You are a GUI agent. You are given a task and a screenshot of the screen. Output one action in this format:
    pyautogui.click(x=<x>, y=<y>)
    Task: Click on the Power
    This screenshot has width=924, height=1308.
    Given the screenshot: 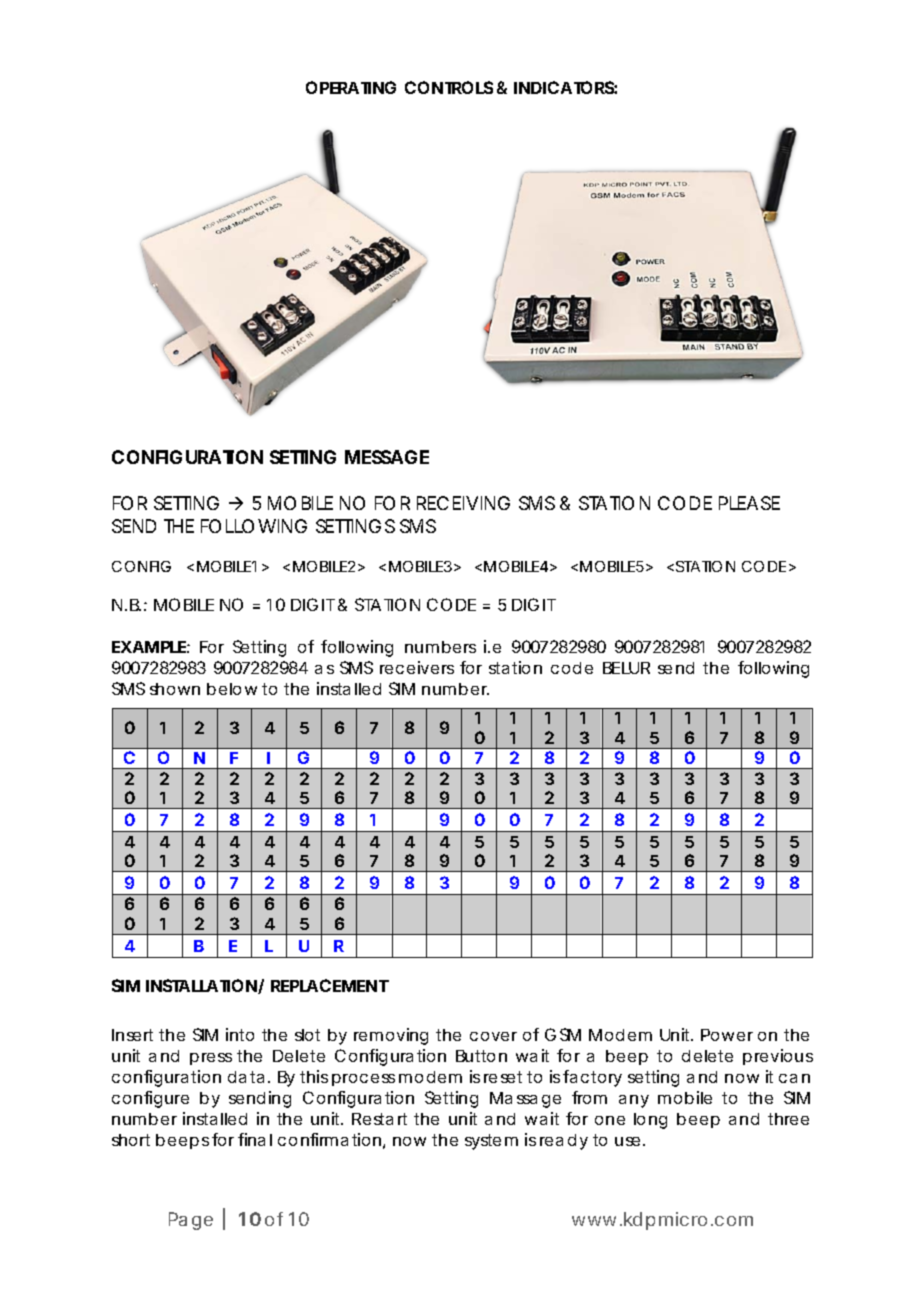 What is the action you would take?
    pyautogui.click(x=727, y=1035)
